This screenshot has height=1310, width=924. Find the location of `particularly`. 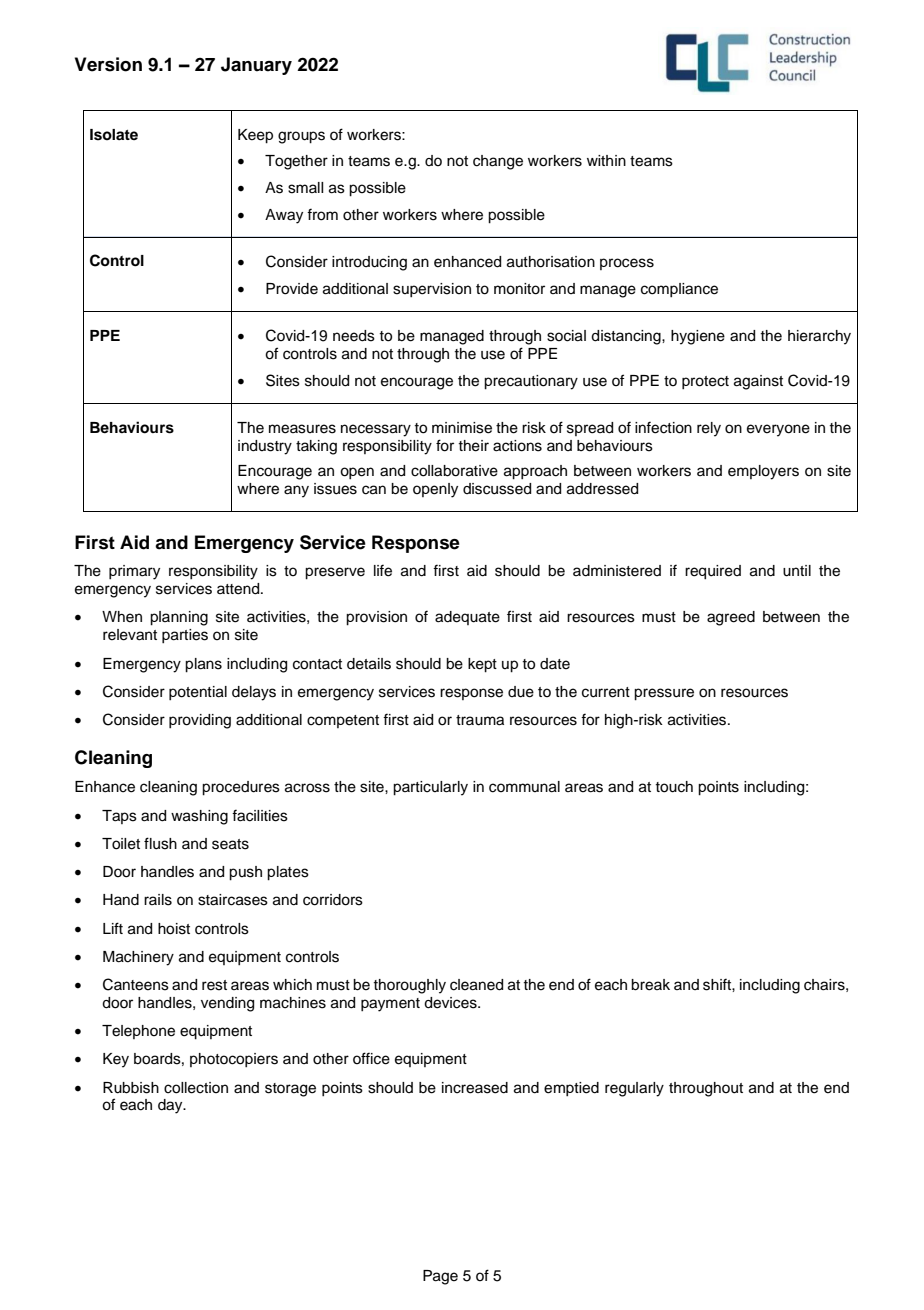

particularly is located at coordinates (430, 788).
